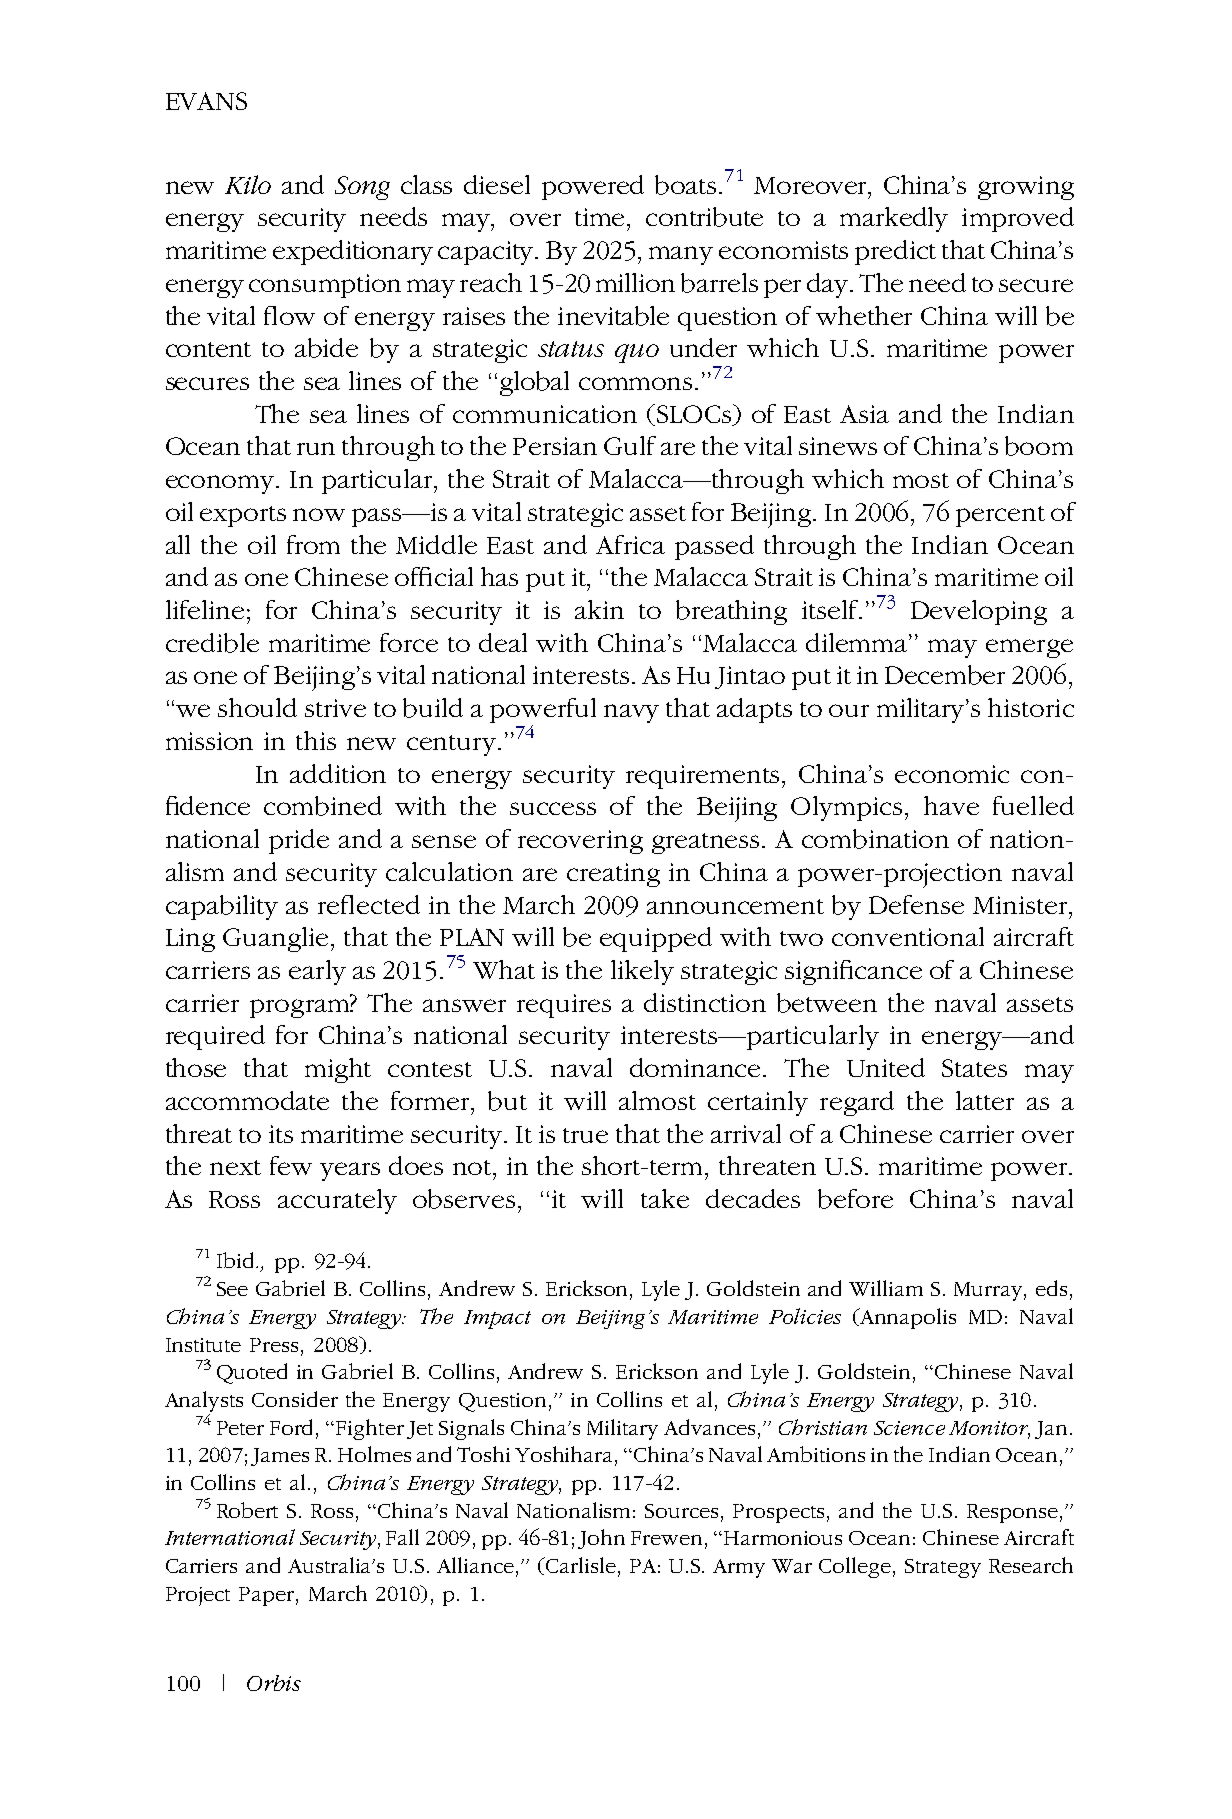 The width and height of the screenshot is (1232, 1819). Describe the element at coordinates (248, 184) in the screenshot. I see `Kilo` at that location.
